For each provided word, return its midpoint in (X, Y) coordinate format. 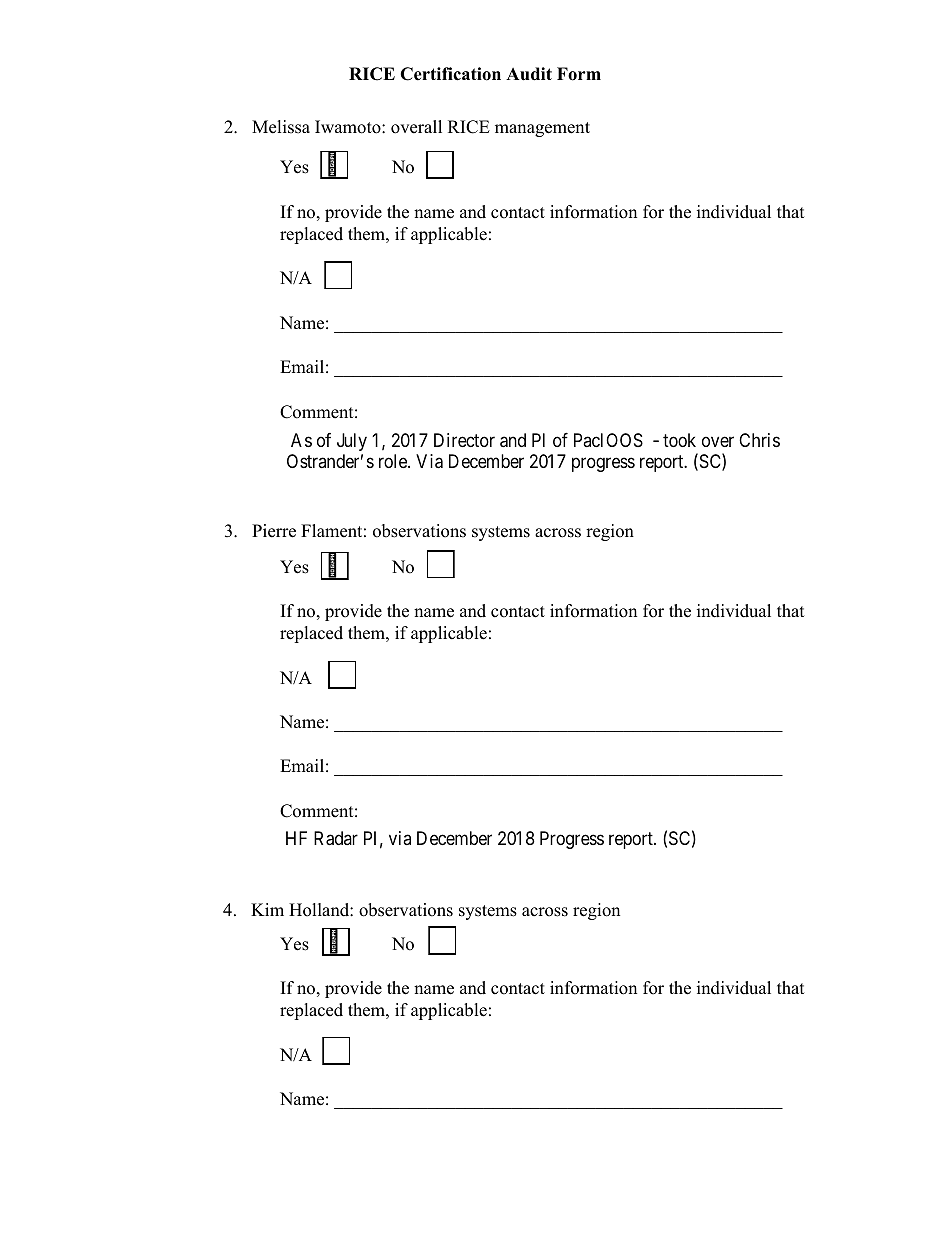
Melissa (281, 127)
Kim (267, 909)
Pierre (274, 531)
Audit (529, 74)
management (542, 129)
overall (416, 127)
